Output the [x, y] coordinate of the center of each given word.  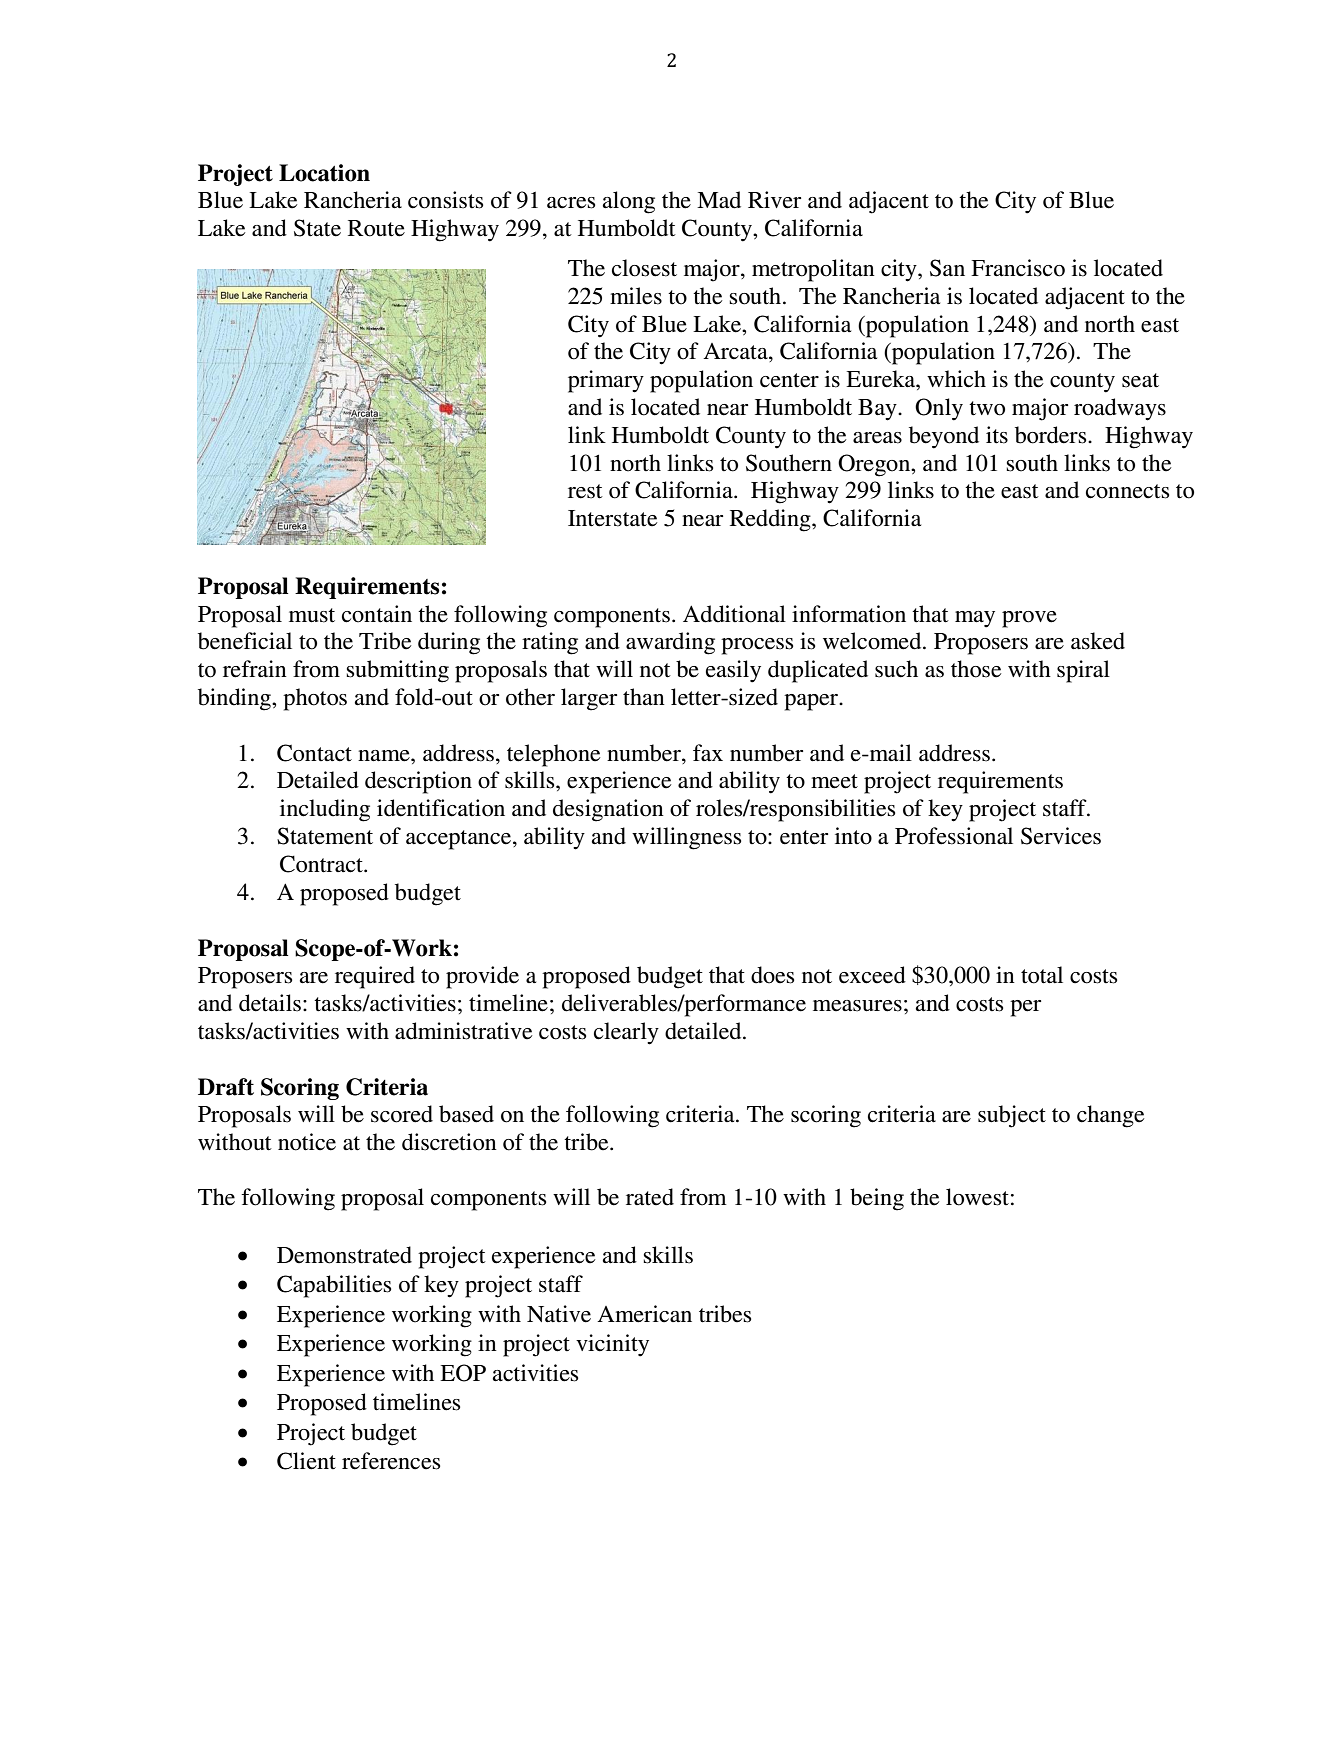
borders [1052, 435]
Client [306, 1461]
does [772, 975]
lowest [977, 1197]
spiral [1083, 671]
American [644, 1314]
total [1042, 975]
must [312, 615]
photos [315, 699]
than [644, 697]
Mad [719, 200]
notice [307, 1142]
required [375, 977]
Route [376, 228]
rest [585, 491]
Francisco [1018, 268]
